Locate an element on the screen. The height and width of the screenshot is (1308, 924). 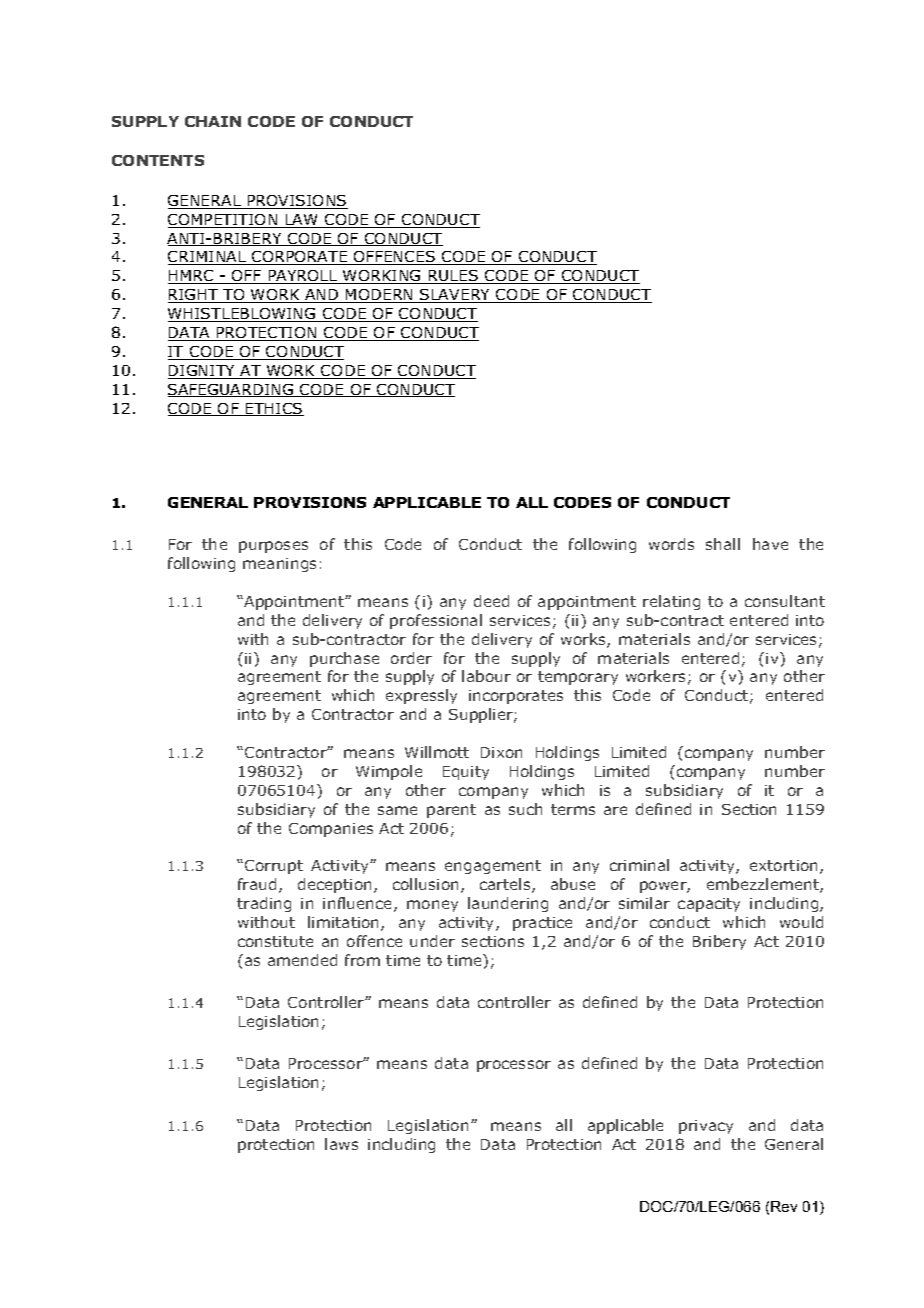
purchase is located at coordinates (344, 659).
